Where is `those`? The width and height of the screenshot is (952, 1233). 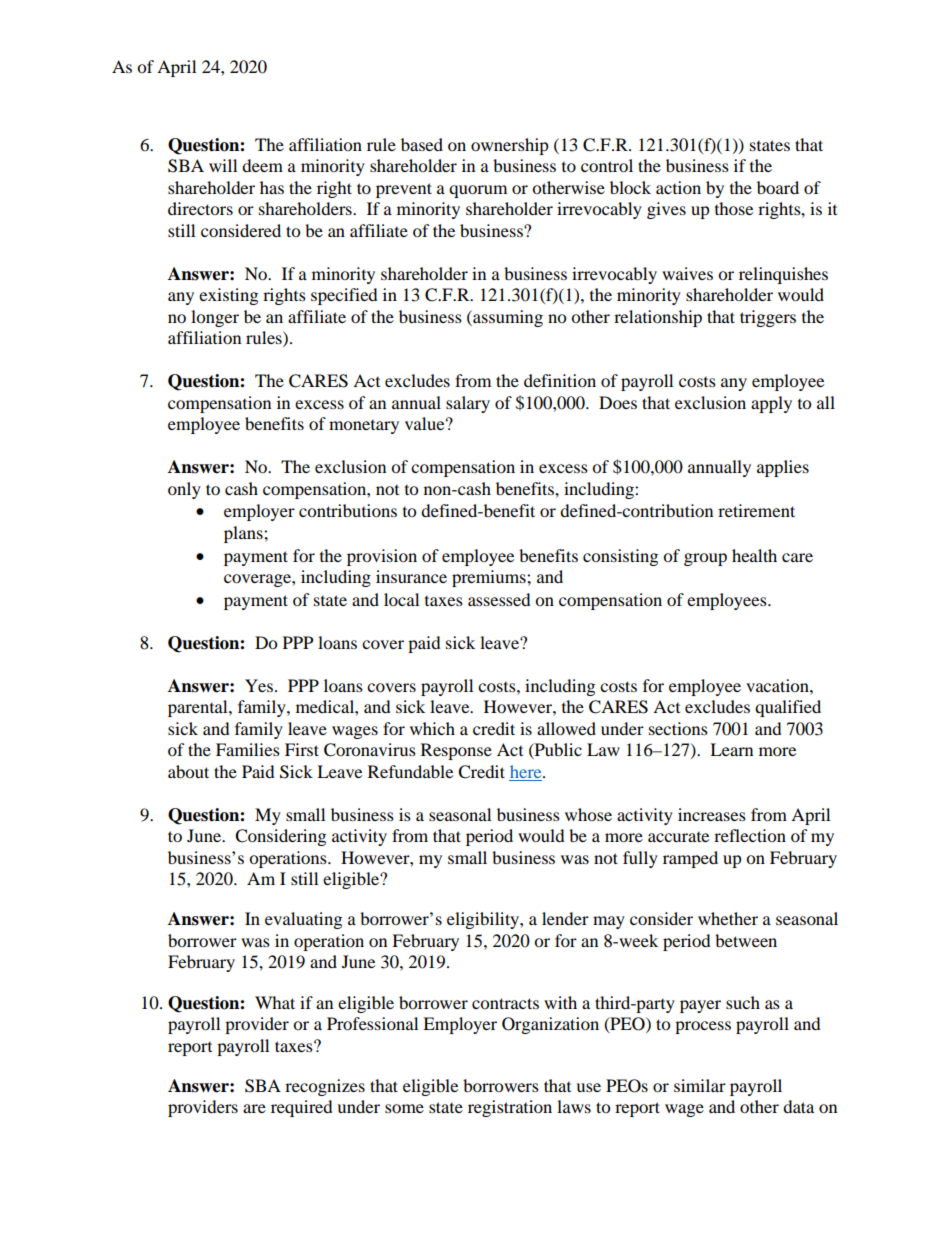
those is located at coordinates (734, 208).
